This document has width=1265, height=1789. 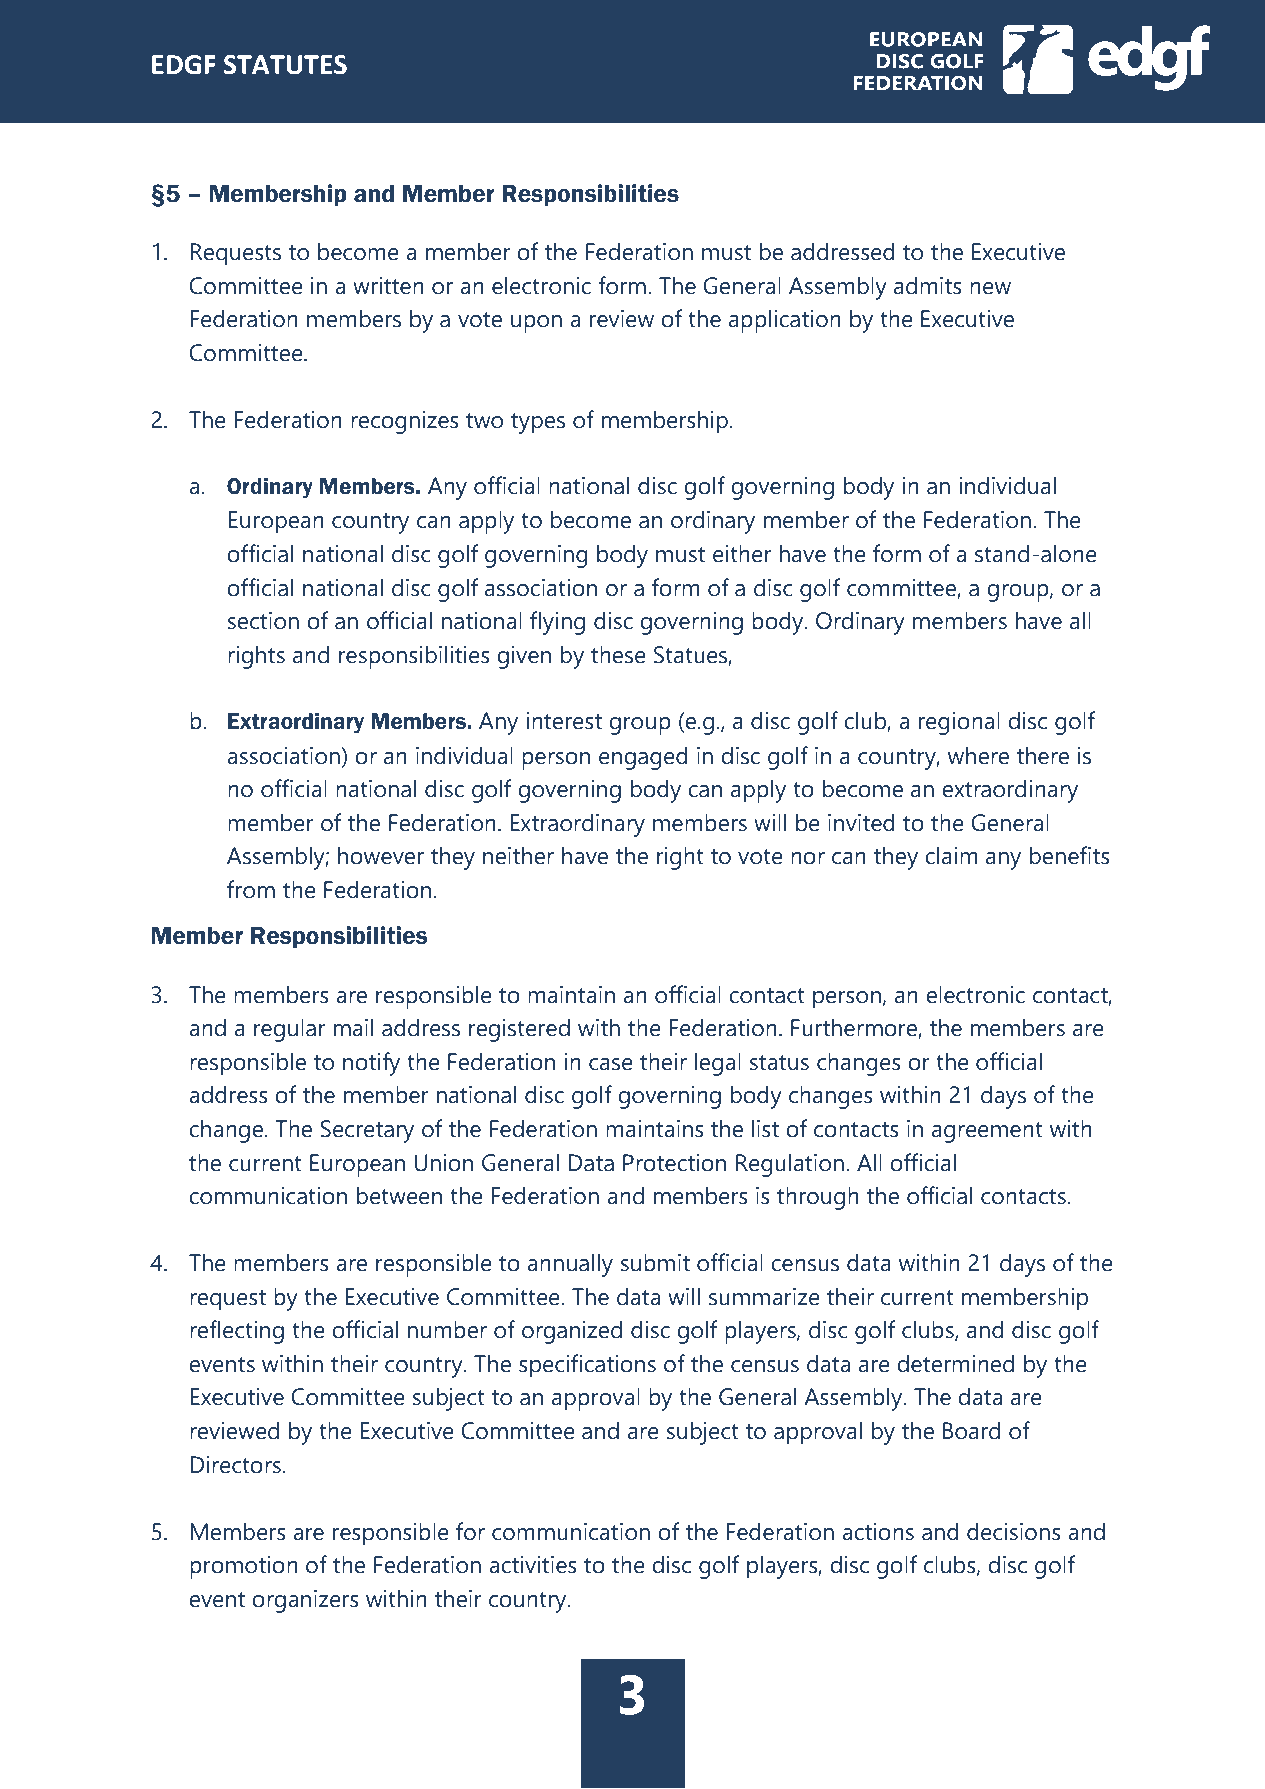 I want to click on organizers, so click(x=305, y=1601).
